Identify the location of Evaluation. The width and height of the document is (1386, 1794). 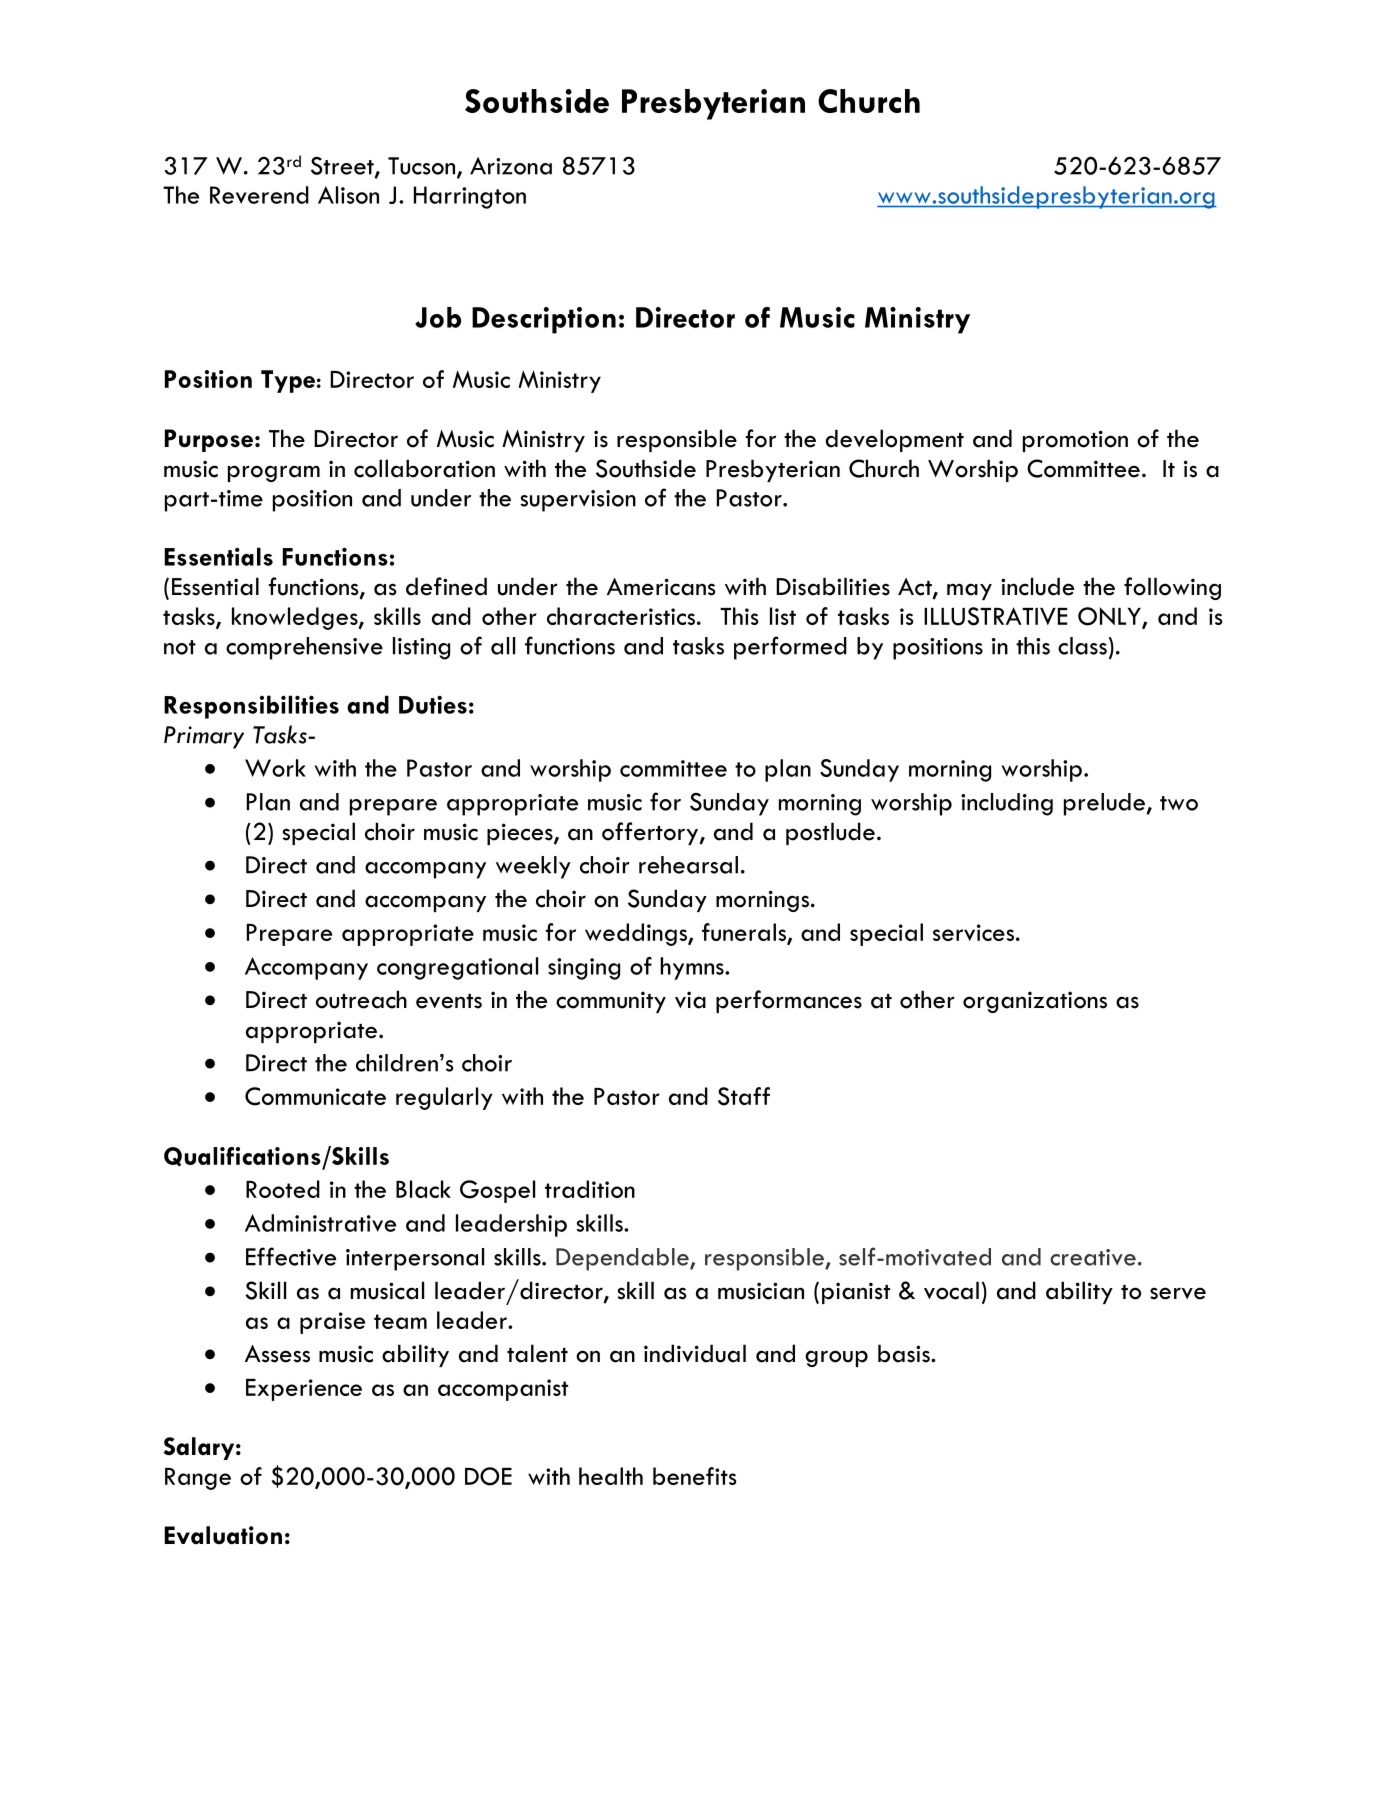
(223, 1535).
